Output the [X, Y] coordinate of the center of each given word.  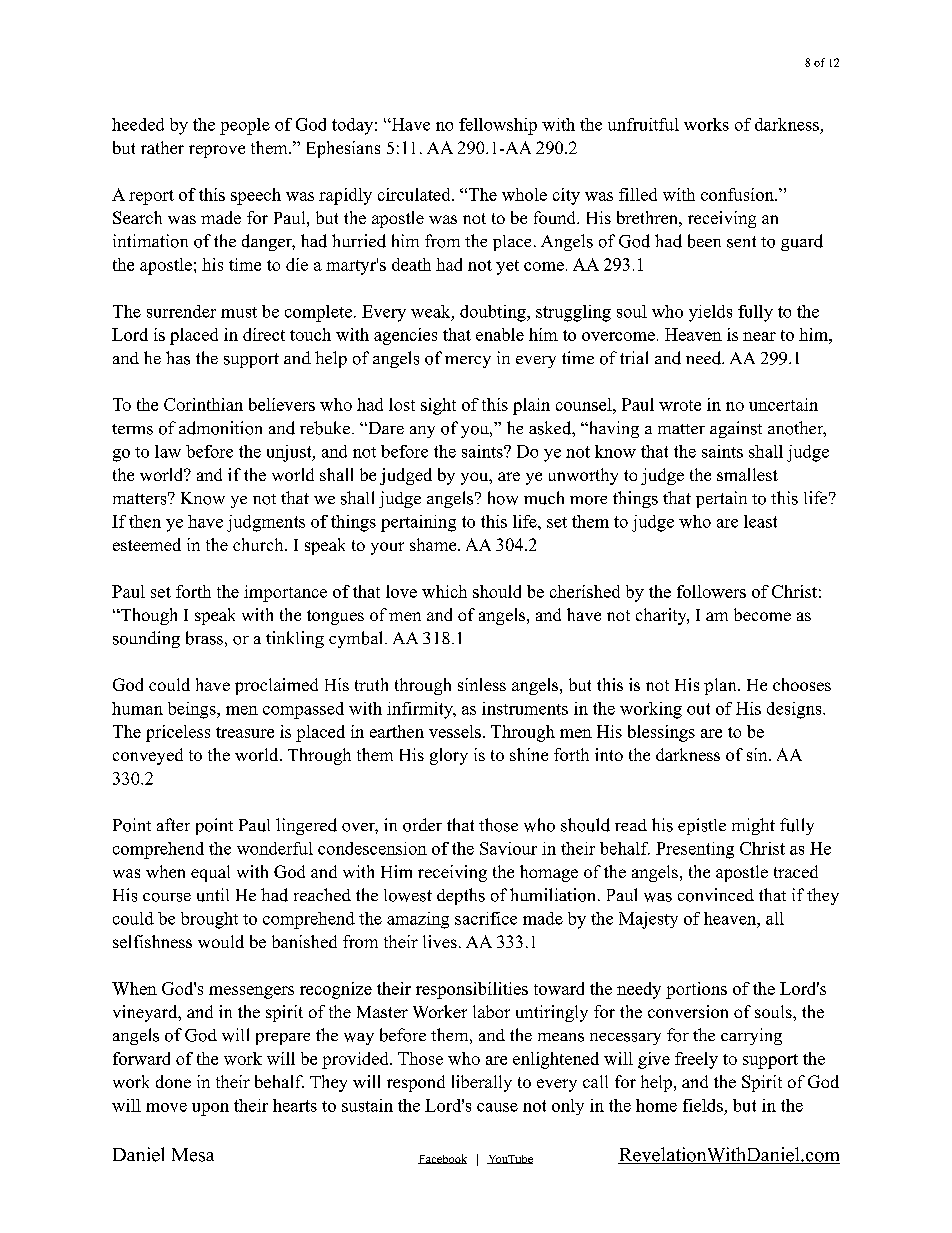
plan [721, 686]
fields [703, 1105]
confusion [738, 194]
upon [210, 1109]
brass [204, 638]
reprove [217, 151]
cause [497, 1107]
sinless [482, 684]
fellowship [498, 126]
